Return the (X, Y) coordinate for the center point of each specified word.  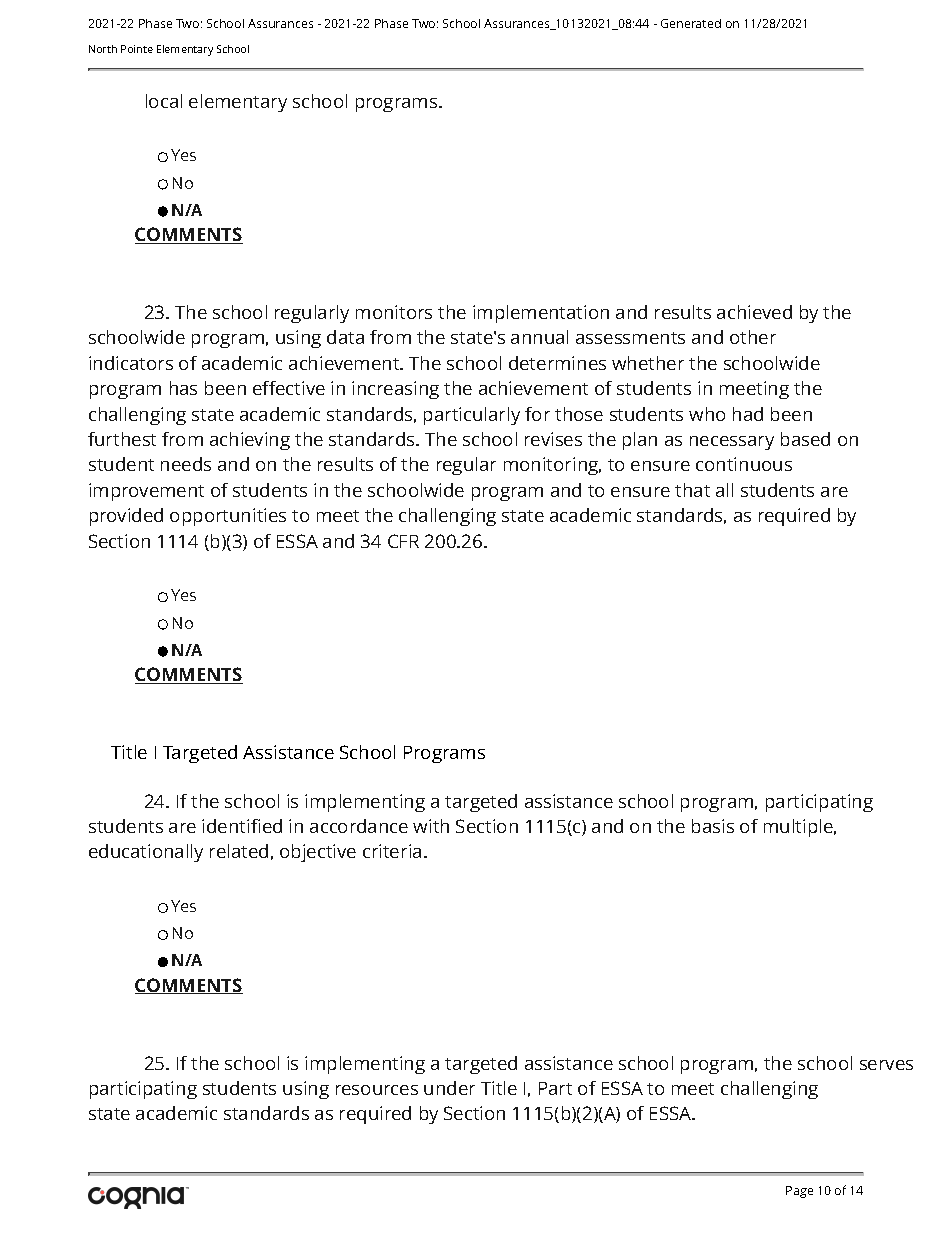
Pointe (137, 49)
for (537, 414)
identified (242, 826)
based (805, 439)
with (431, 826)
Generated (691, 23)
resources (377, 1090)
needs (186, 464)
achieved (754, 312)
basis (713, 826)
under (449, 1088)
